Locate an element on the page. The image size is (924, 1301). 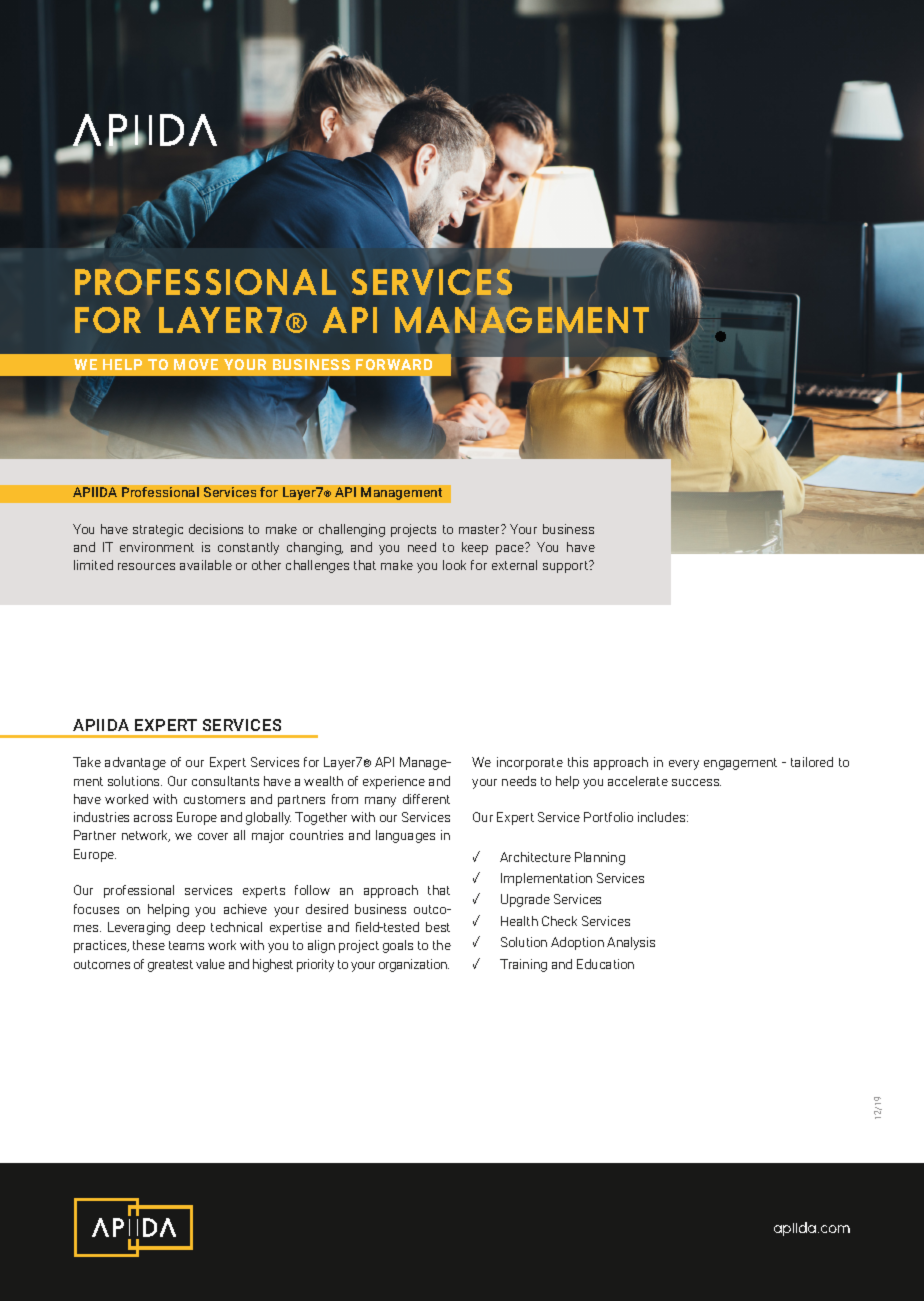
external is located at coordinates (514, 565).
